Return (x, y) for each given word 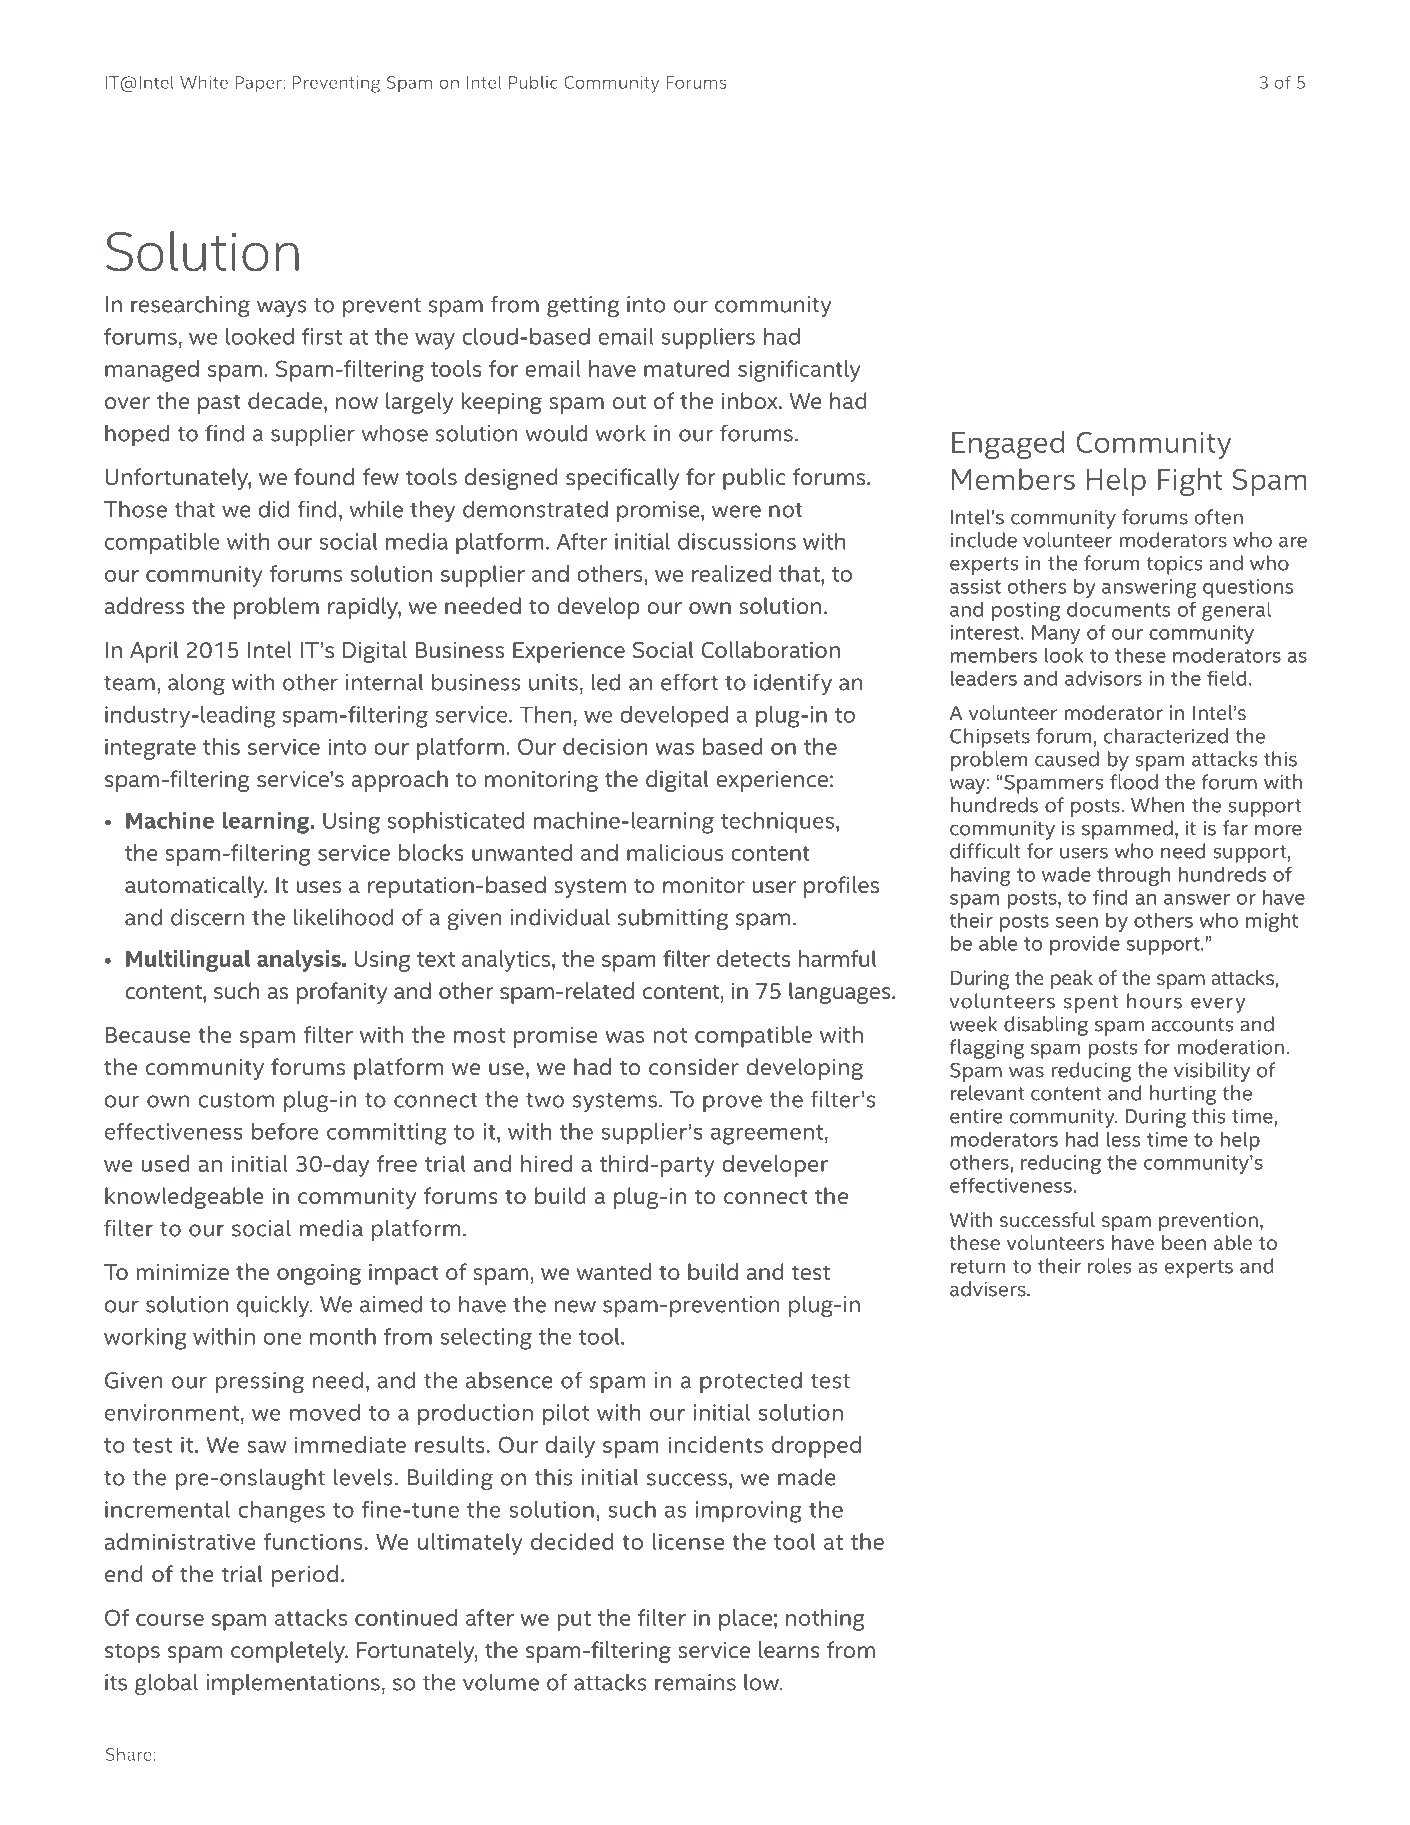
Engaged (1008, 445)
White (204, 82)
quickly (274, 1306)
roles (1109, 1266)
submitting (673, 919)
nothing (825, 1620)
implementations (293, 1684)
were (736, 511)
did (273, 509)
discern (207, 917)
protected (751, 1382)
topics (1174, 565)
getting (583, 307)
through (1133, 876)
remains (695, 1682)
